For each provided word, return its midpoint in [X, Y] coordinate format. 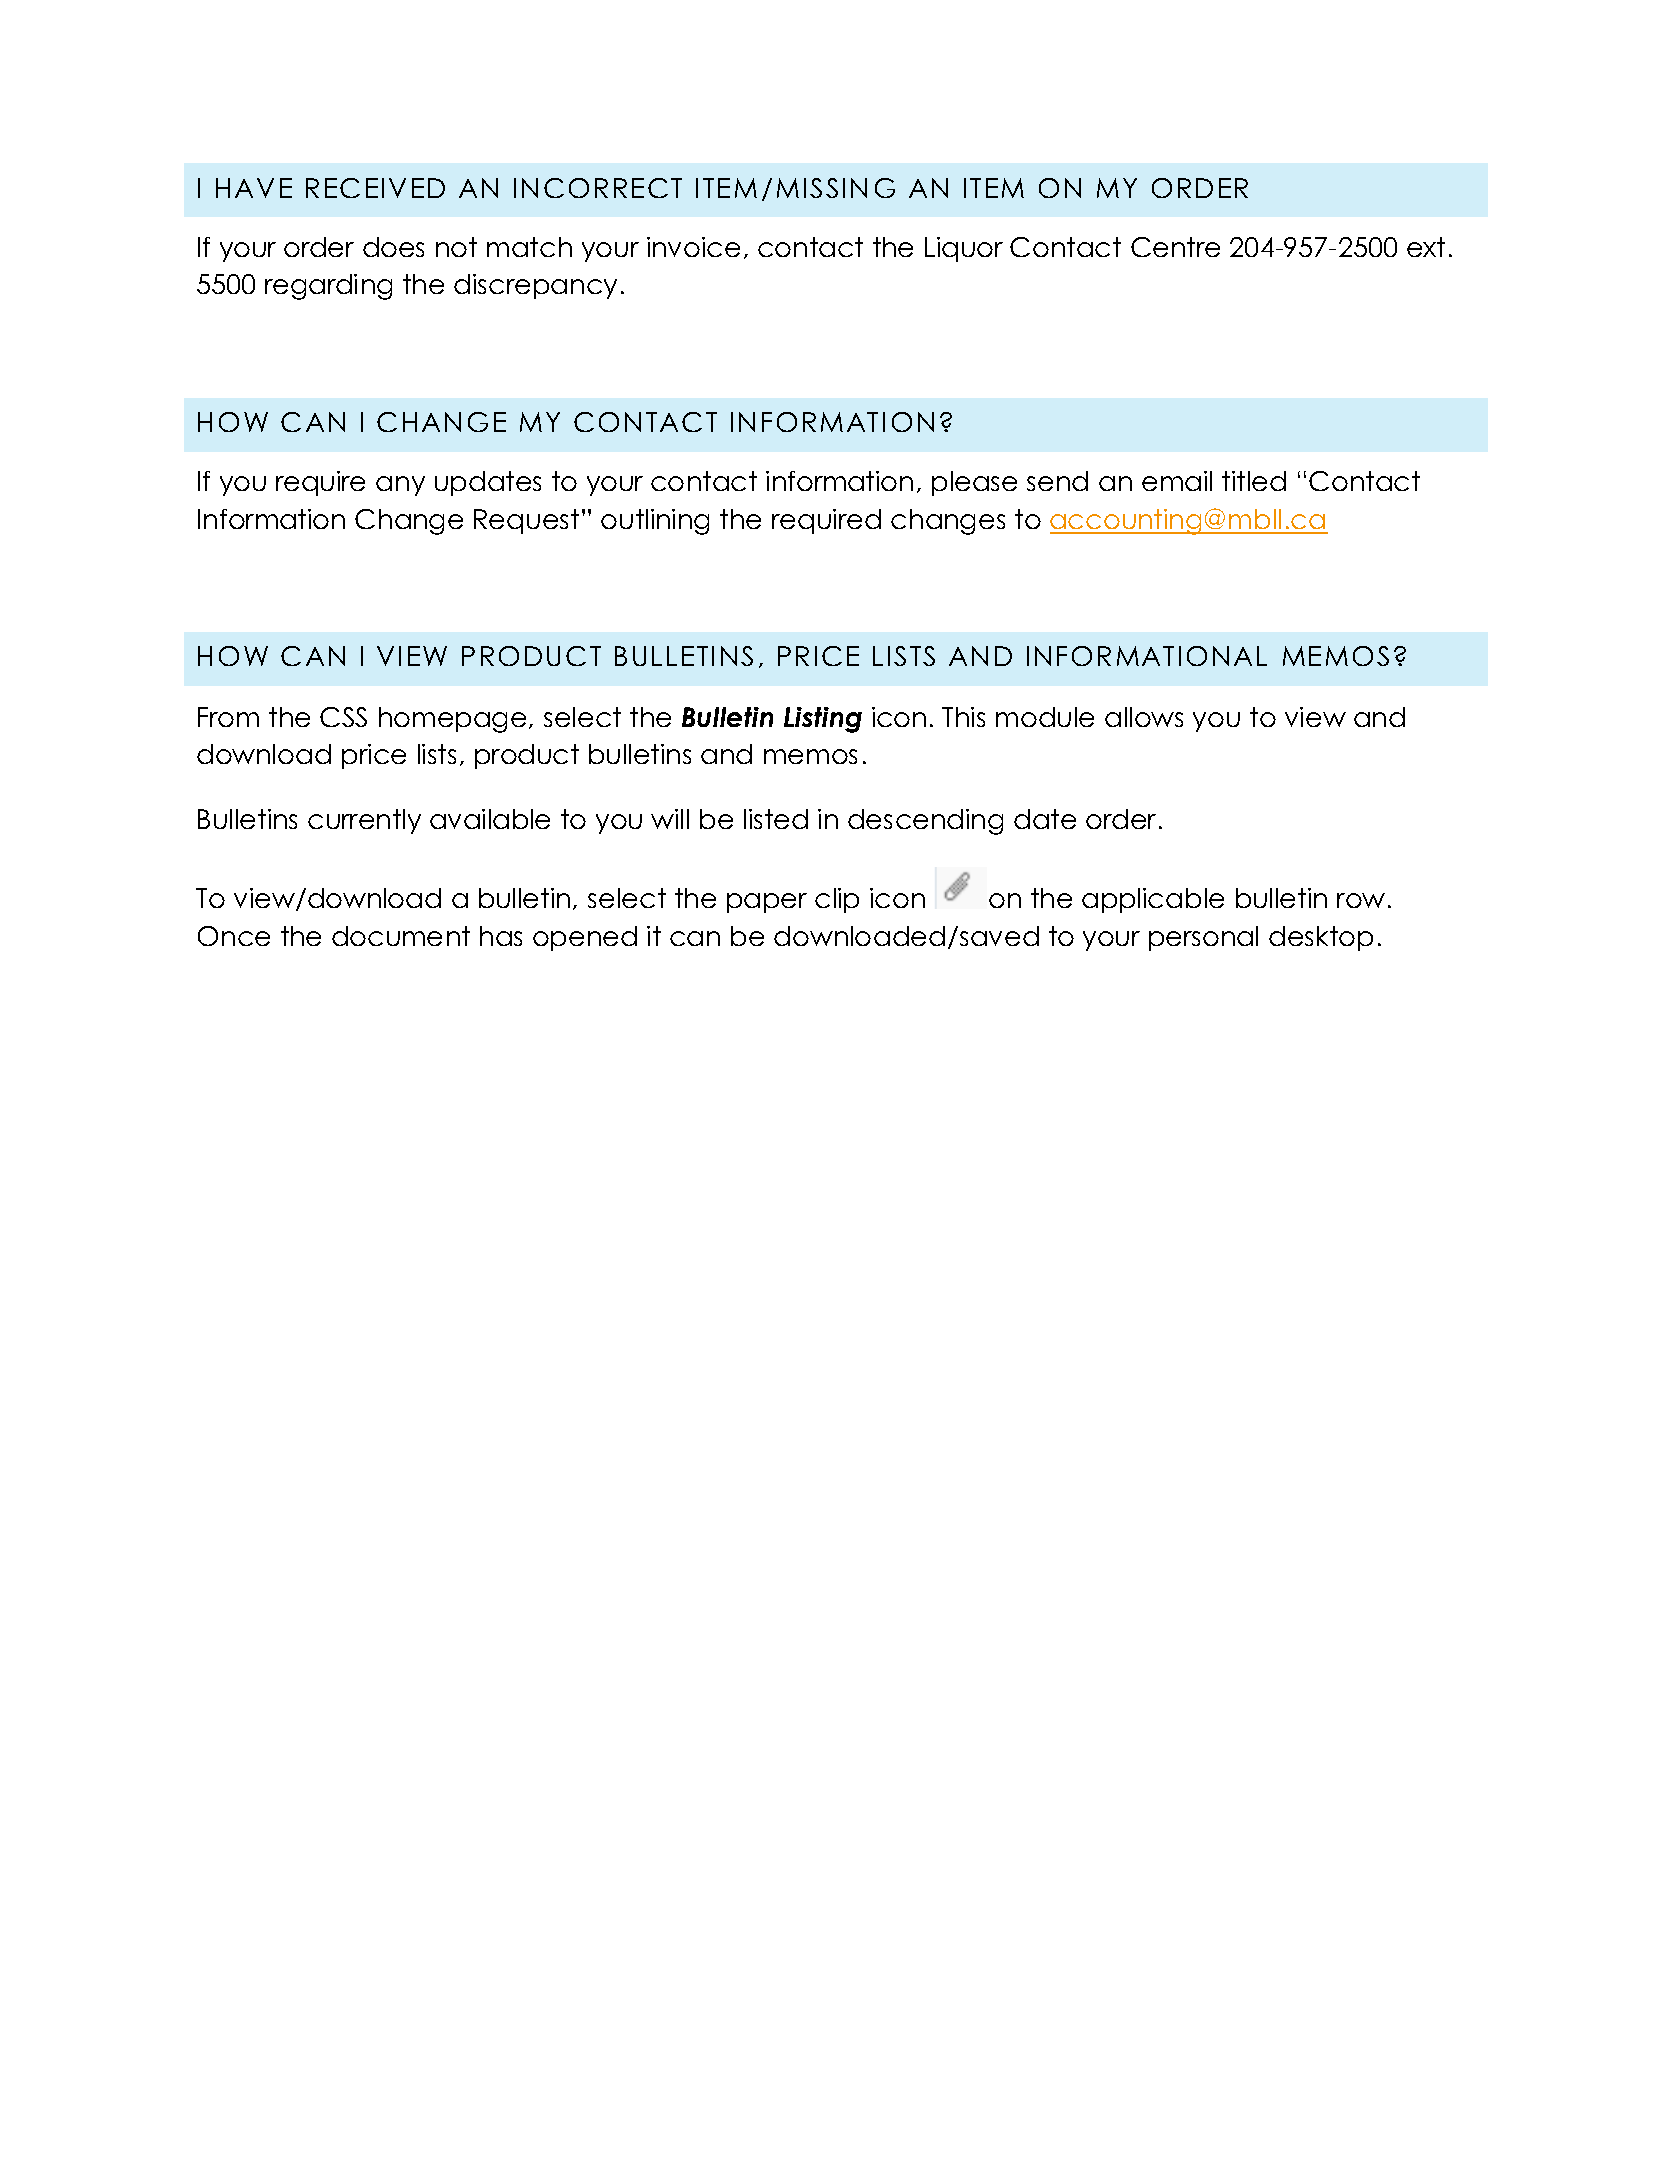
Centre [1175, 247]
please [974, 483]
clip [837, 900]
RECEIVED [375, 188]
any [400, 486]
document [401, 936]
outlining [655, 522]
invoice [693, 247]
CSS [343, 717]
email [1177, 481]
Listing [823, 720]
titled [1254, 481]
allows [1144, 717]
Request [526, 521]
